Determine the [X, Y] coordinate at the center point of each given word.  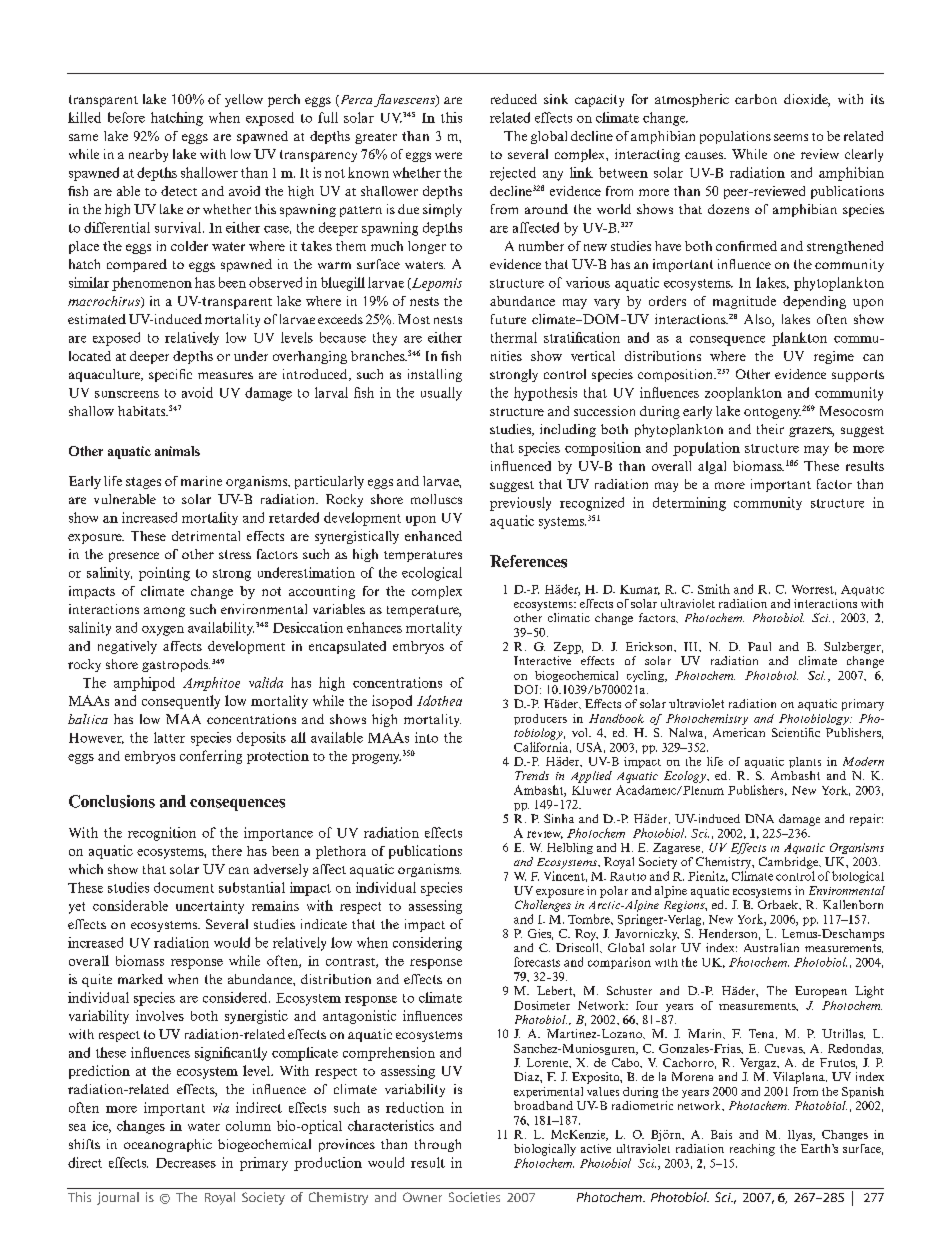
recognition [162, 834]
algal [712, 467]
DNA [759, 818]
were [448, 155]
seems [791, 137]
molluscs [436, 499]
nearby [148, 155]
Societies [474, 1197]
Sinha [559, 818]
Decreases [186, 1163]
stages [143, 483]
